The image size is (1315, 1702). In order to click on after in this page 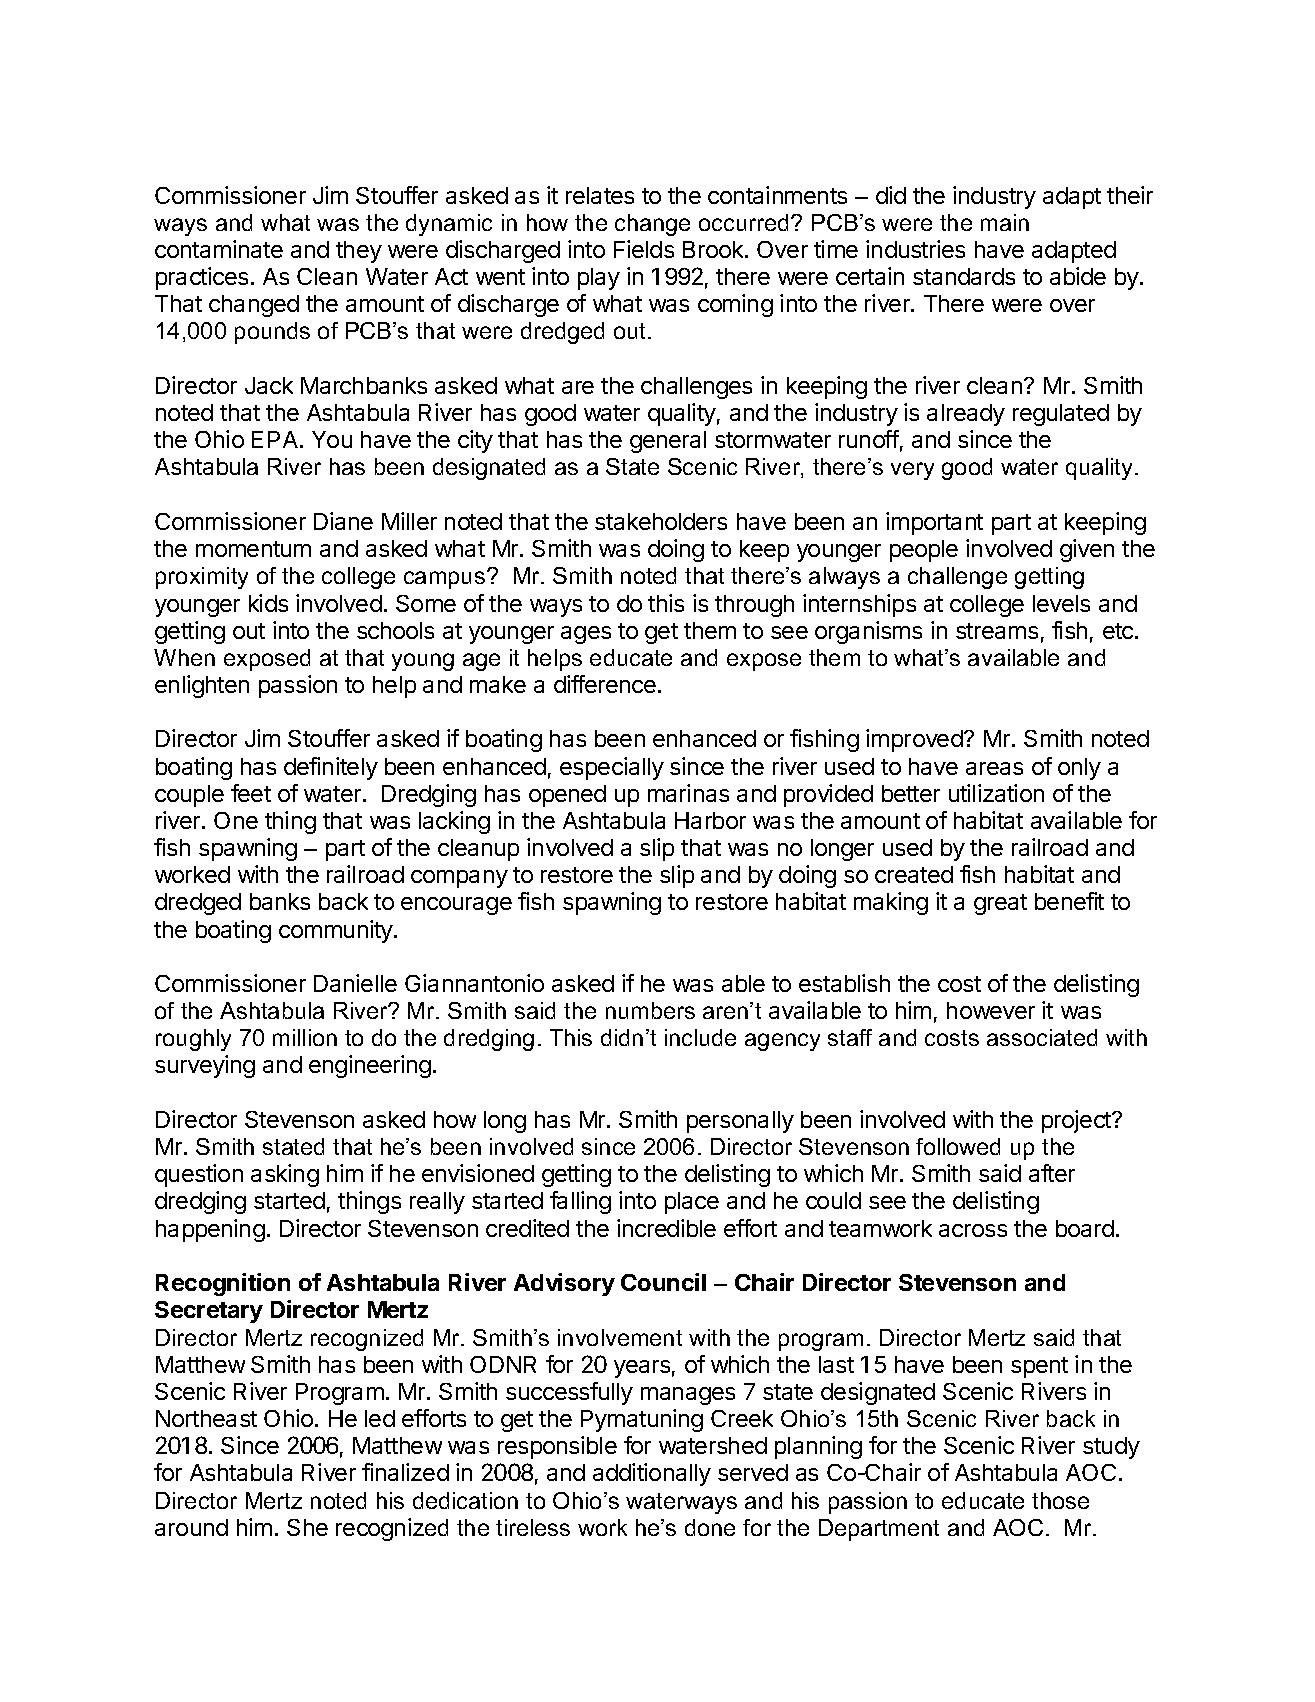, I will do `click(1052, 1173)`.
